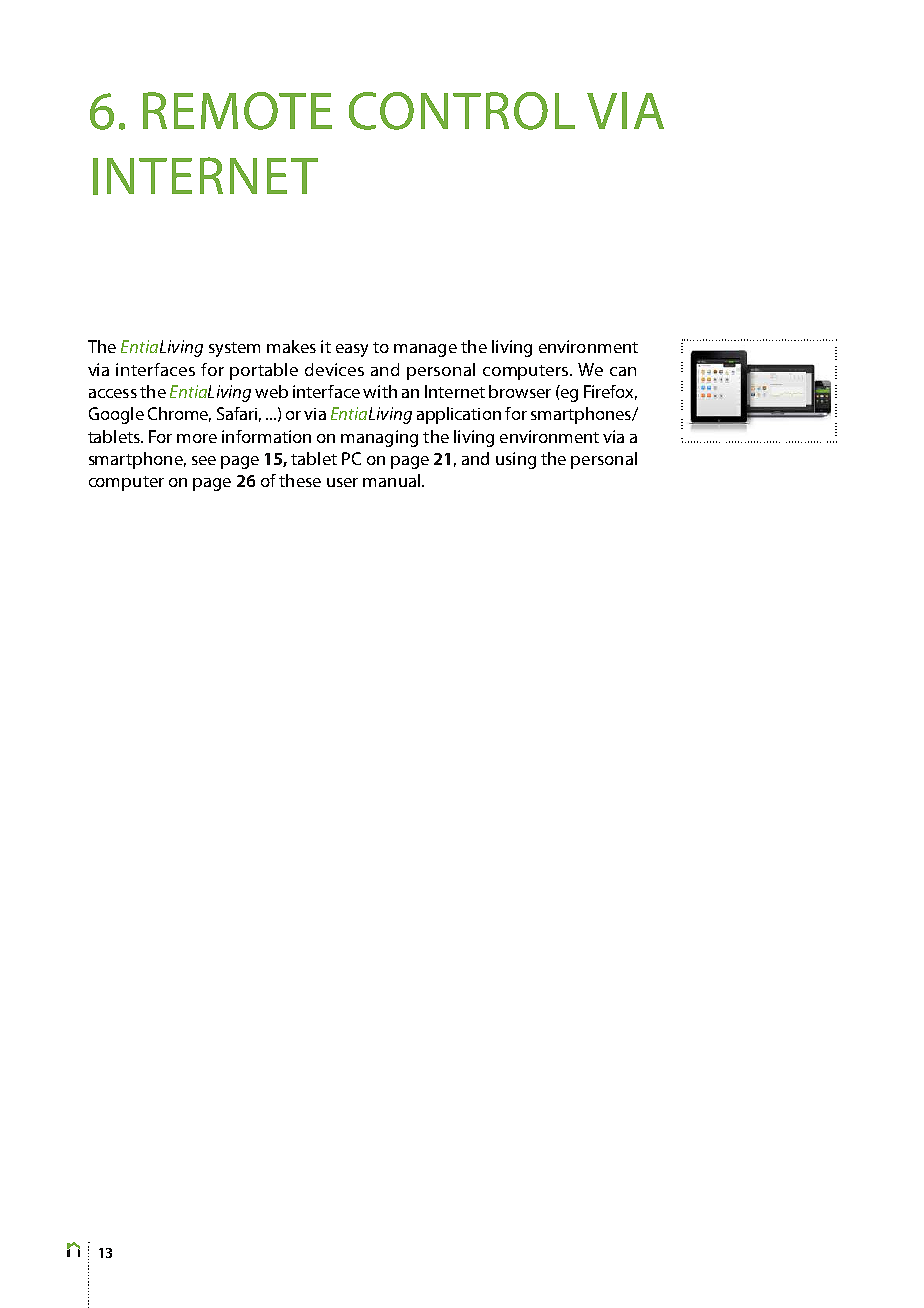 The height and width of the image is (1308, 924). I want to click on CONTROL, so click(462, 111).
